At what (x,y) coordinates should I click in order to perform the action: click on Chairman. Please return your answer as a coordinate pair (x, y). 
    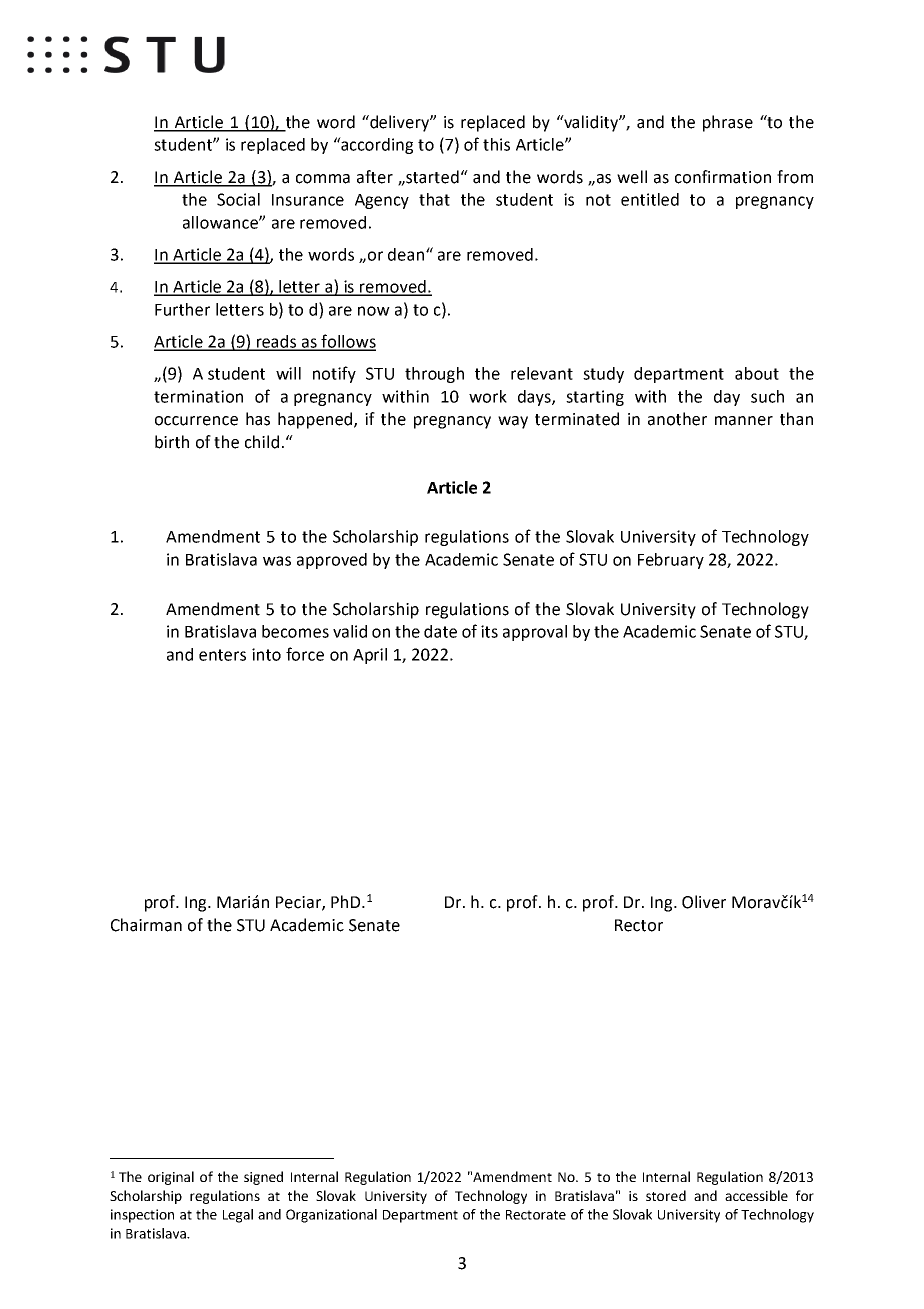
    Looking at the image, I should click on (146, 925).
